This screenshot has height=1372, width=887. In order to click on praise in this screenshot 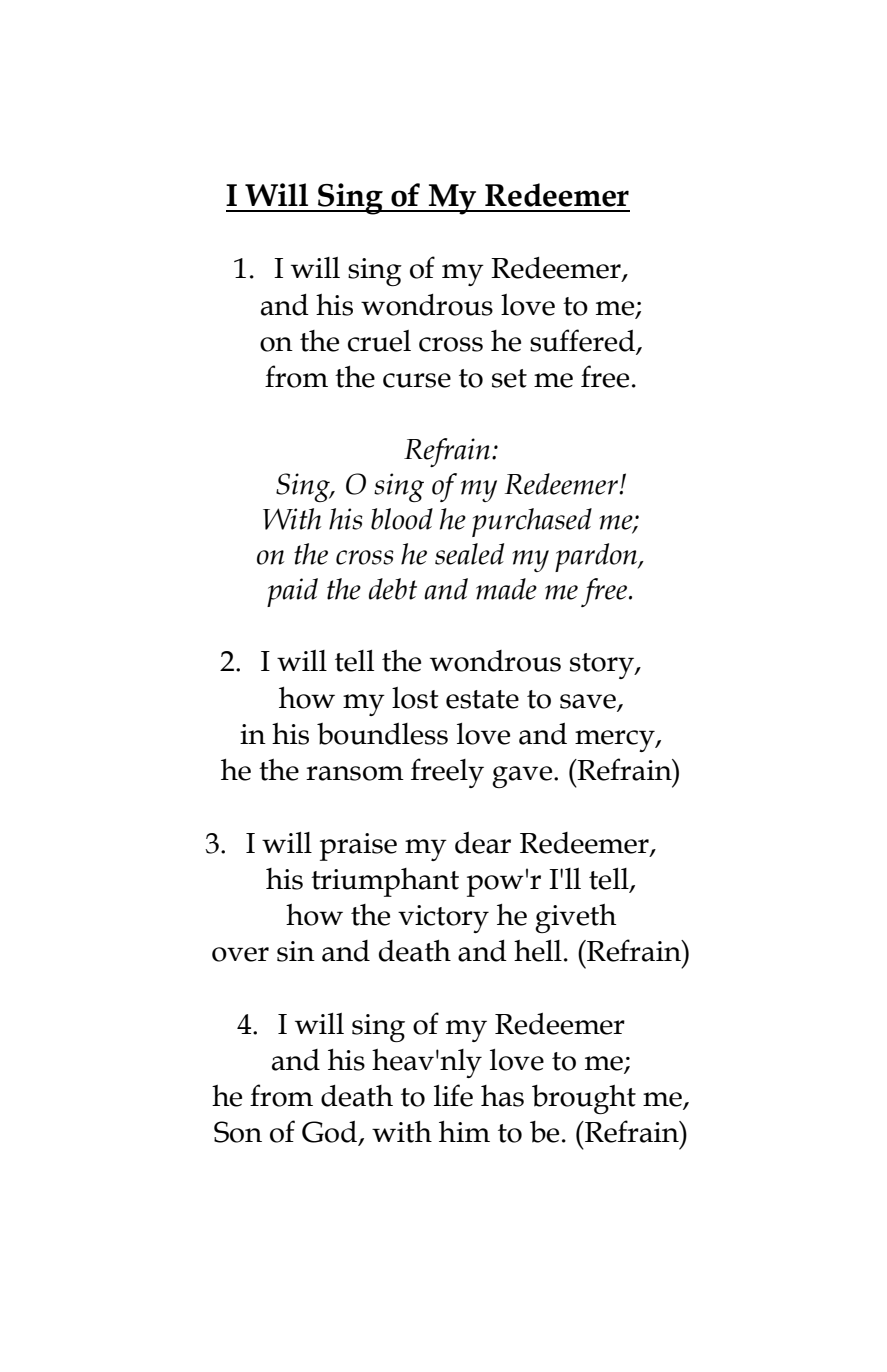, I will do `click(358, 847)`.
